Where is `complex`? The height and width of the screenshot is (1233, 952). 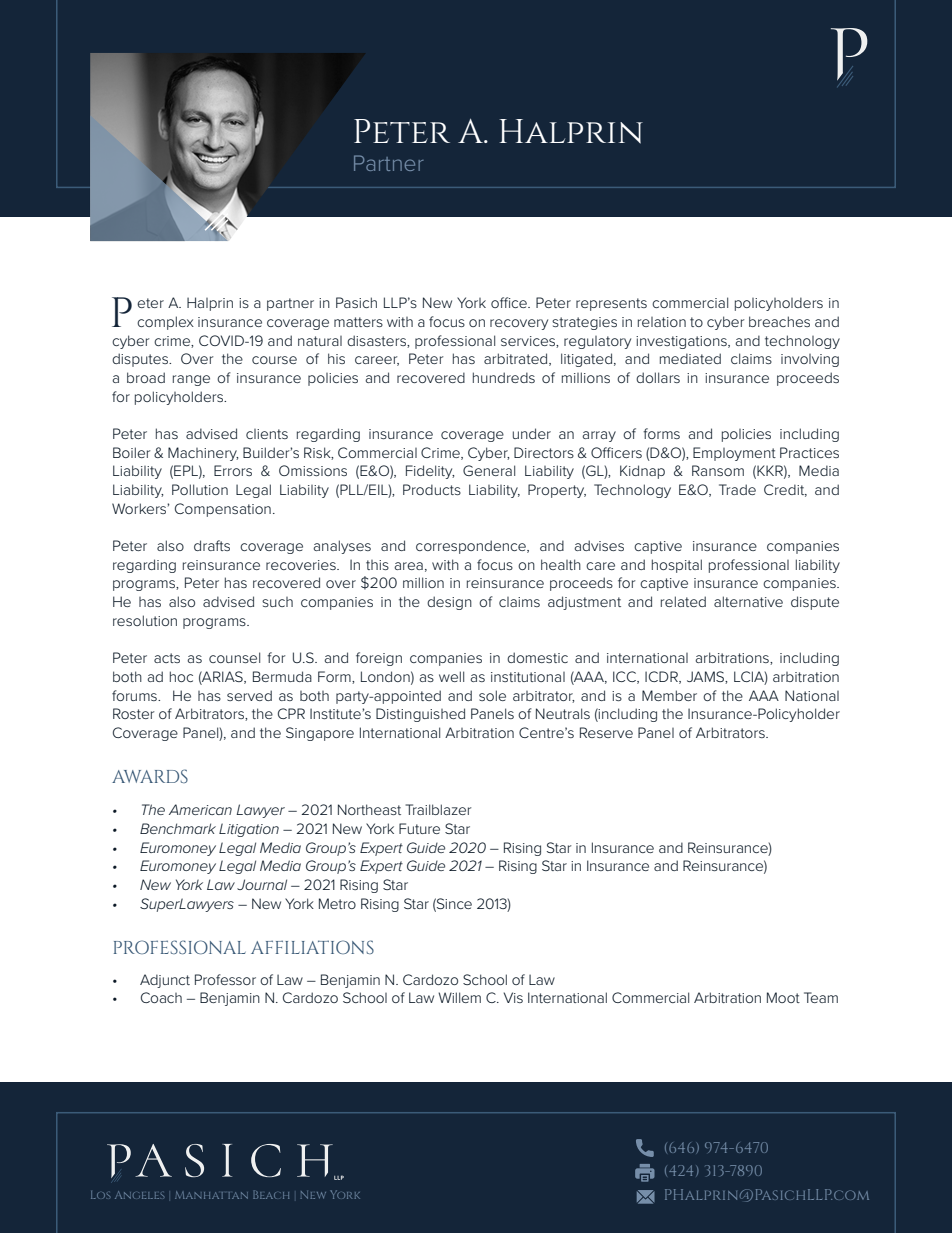
complex is located at coordinates (165, 323).
